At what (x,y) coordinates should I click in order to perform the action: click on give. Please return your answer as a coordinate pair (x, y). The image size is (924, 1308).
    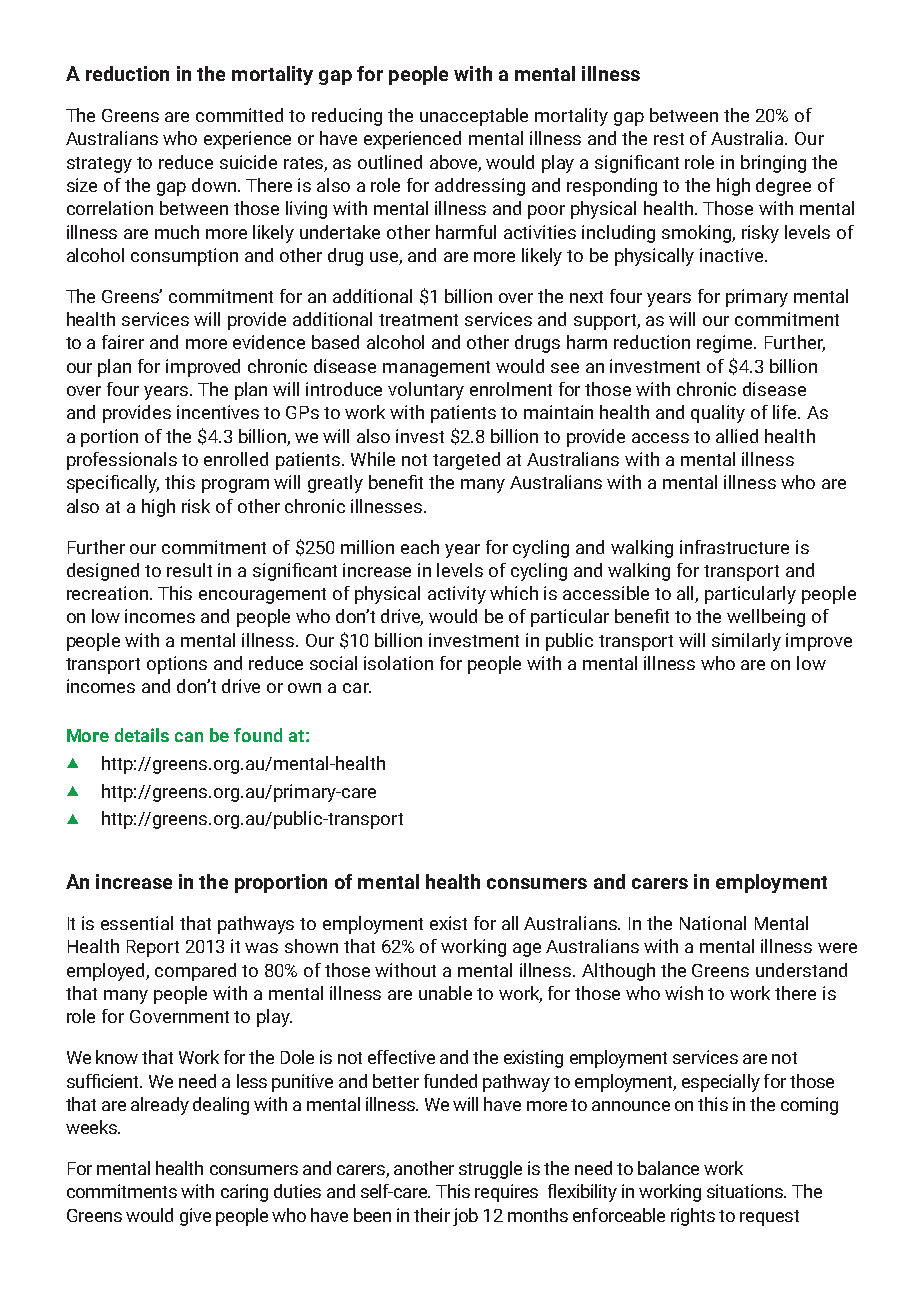
    Looking at the image, I should click on (195, 1217).
